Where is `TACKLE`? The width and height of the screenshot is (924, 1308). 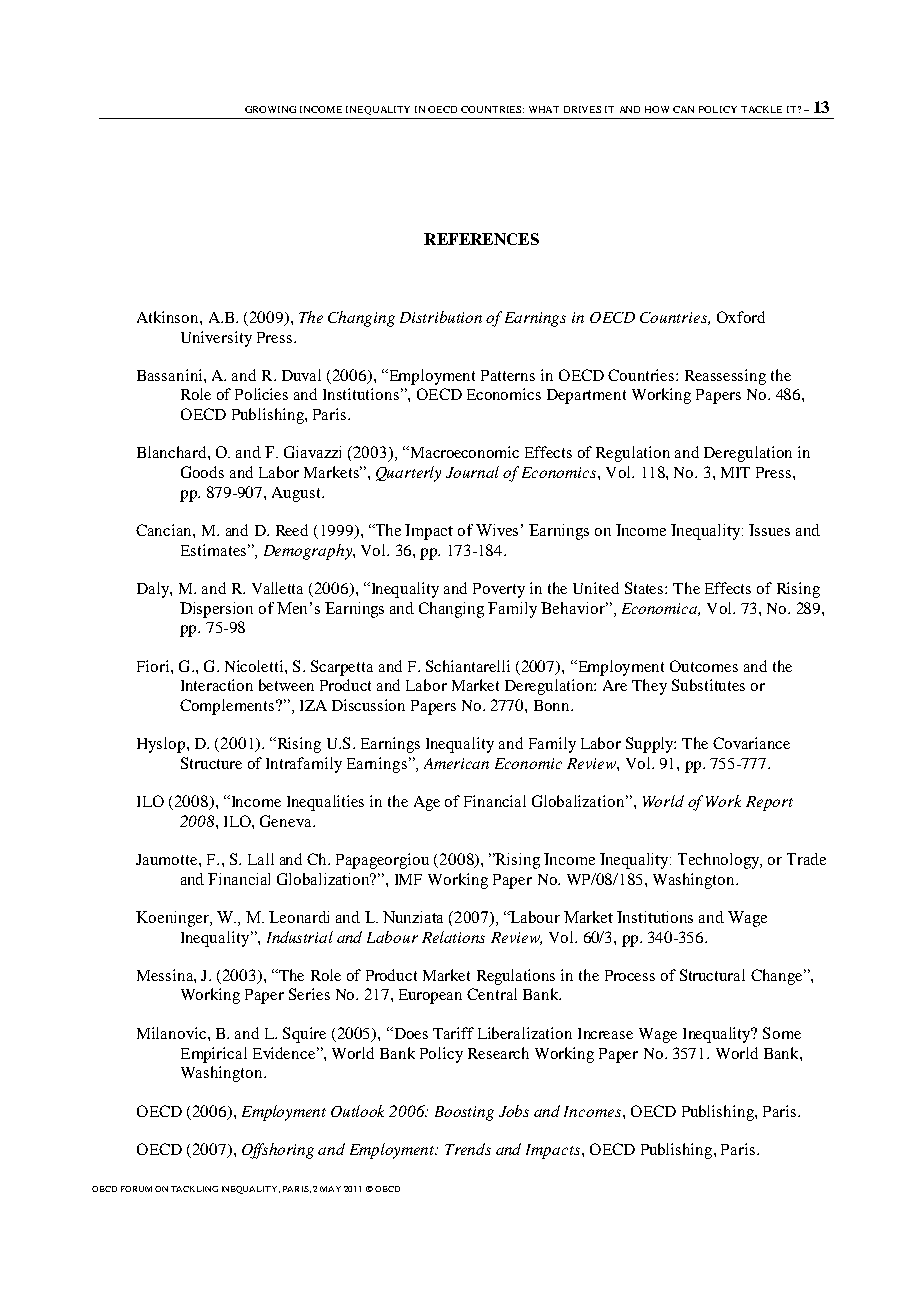
TACKLE is located at coordinates (761, 109).
